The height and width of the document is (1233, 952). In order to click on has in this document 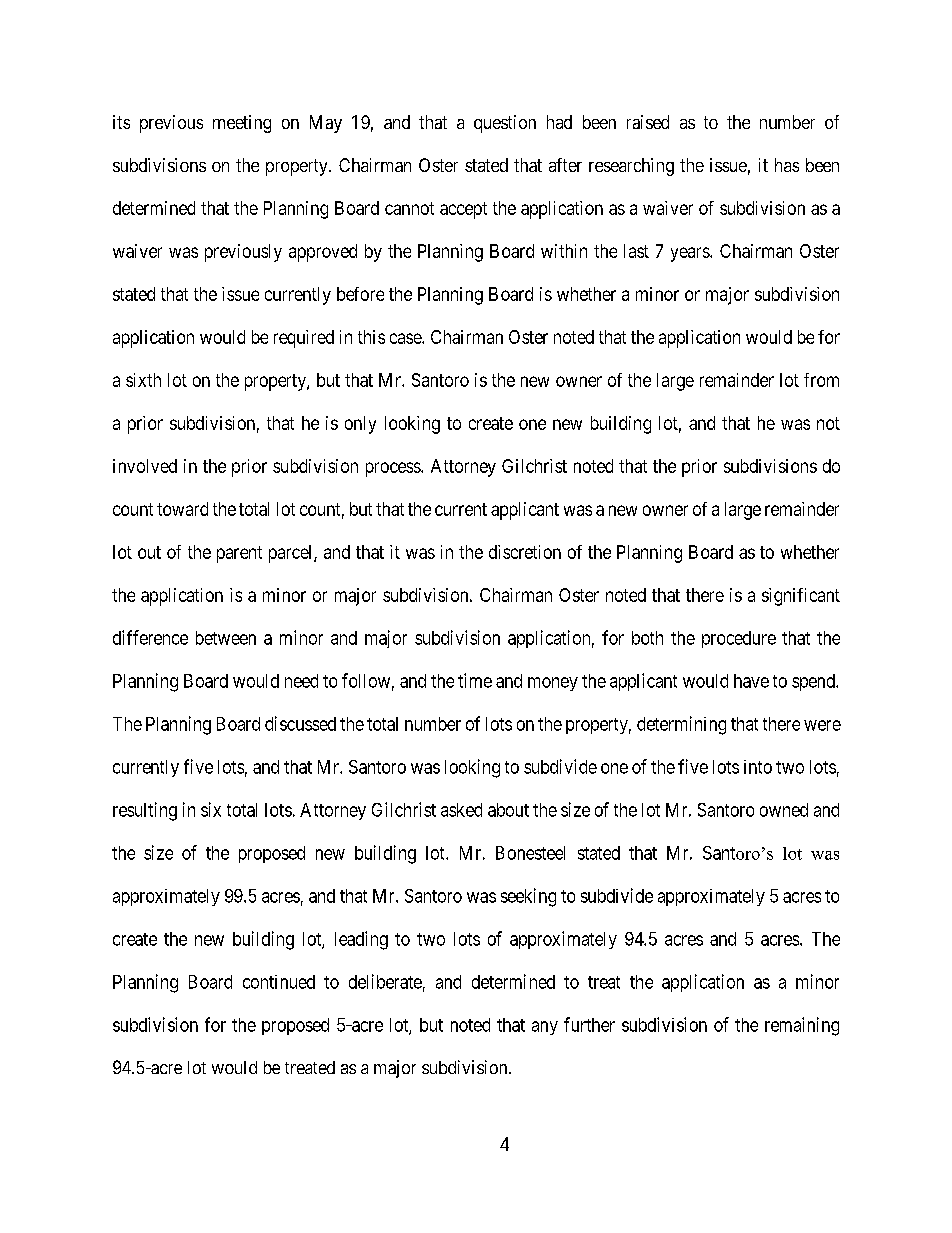, I will do `click(787, 165)`.
